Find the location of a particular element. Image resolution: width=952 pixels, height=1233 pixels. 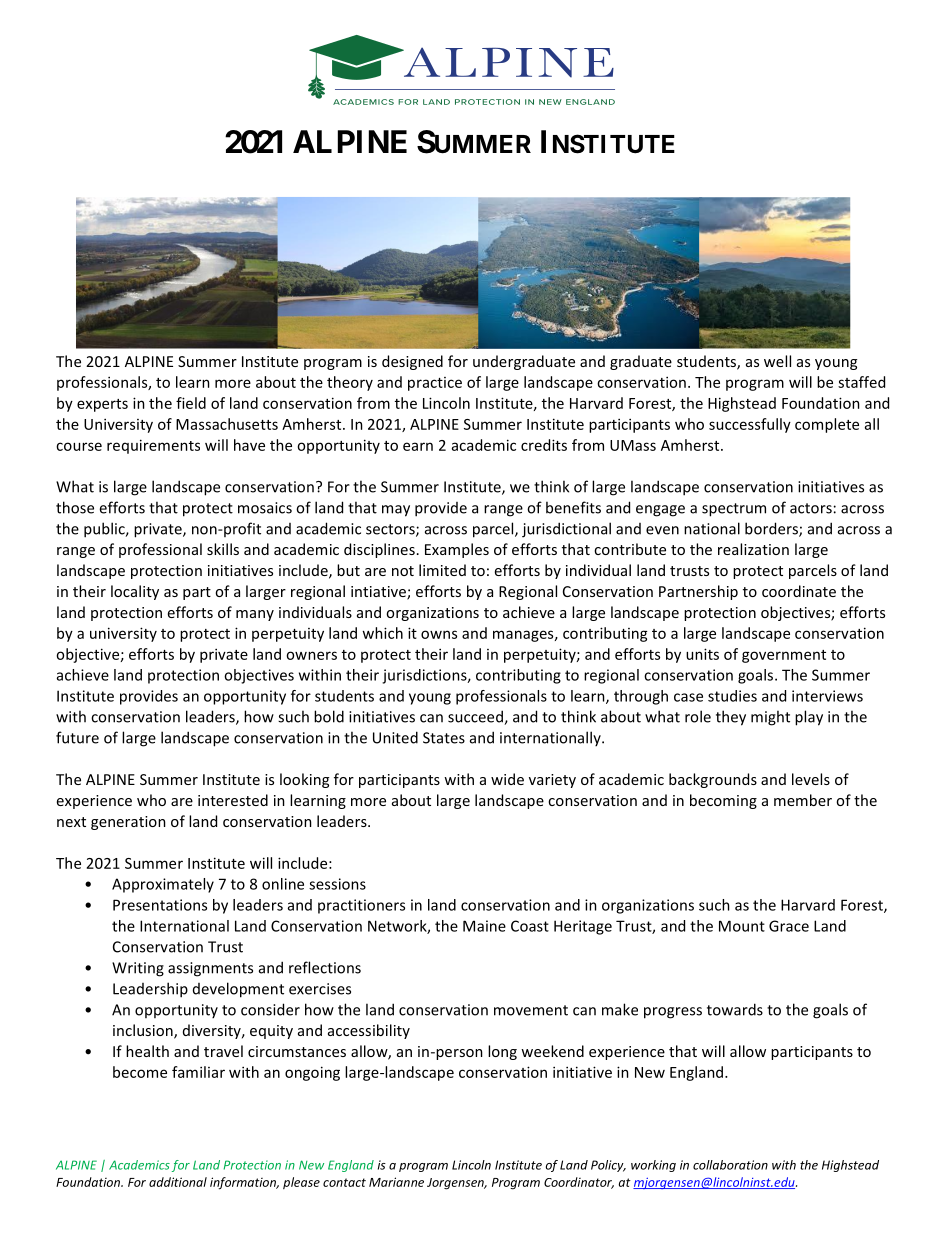

additional is located at coordinates (178, 1182).
